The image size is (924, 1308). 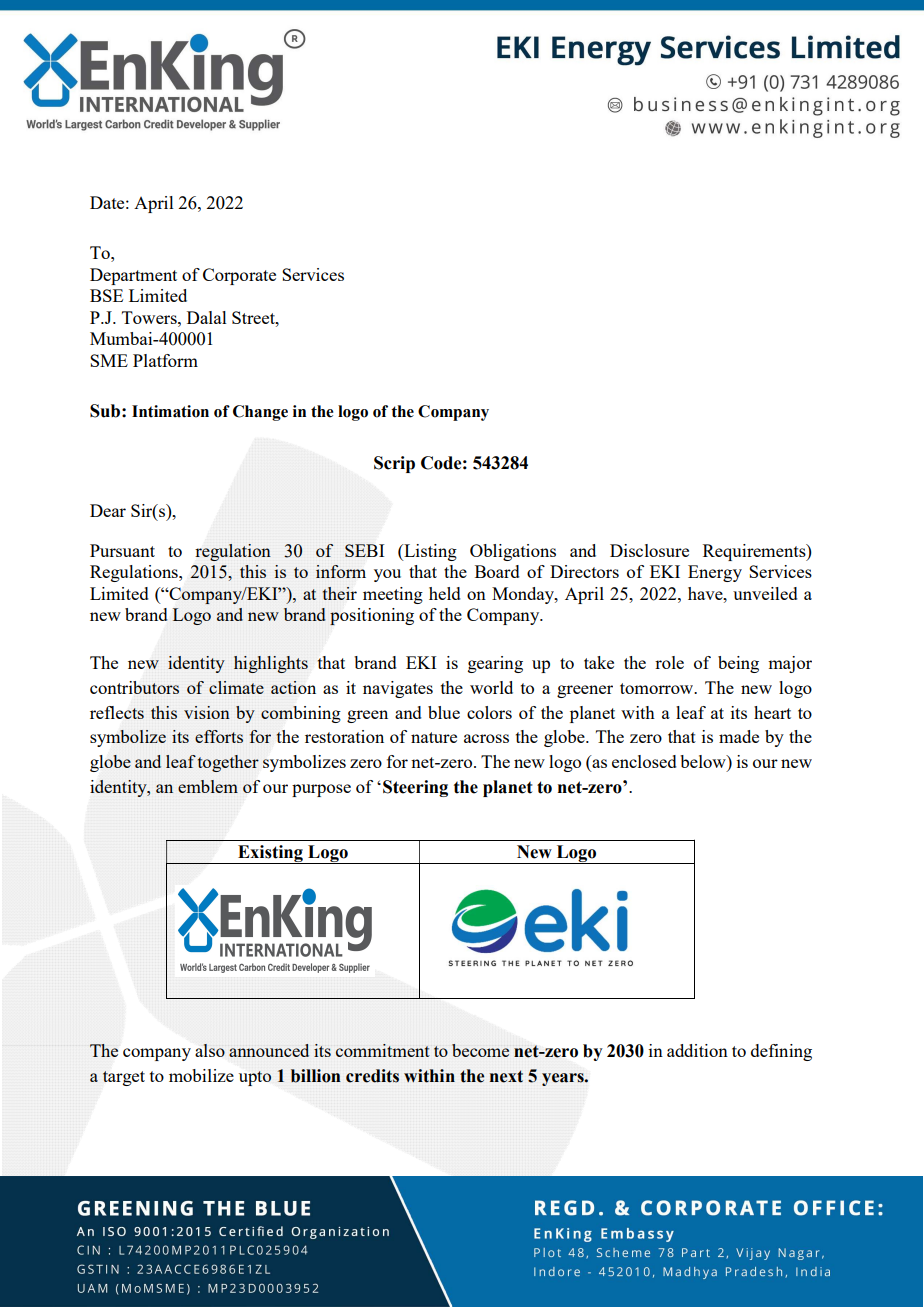 I want to click on enclosed, so click(x=644, y=761).
